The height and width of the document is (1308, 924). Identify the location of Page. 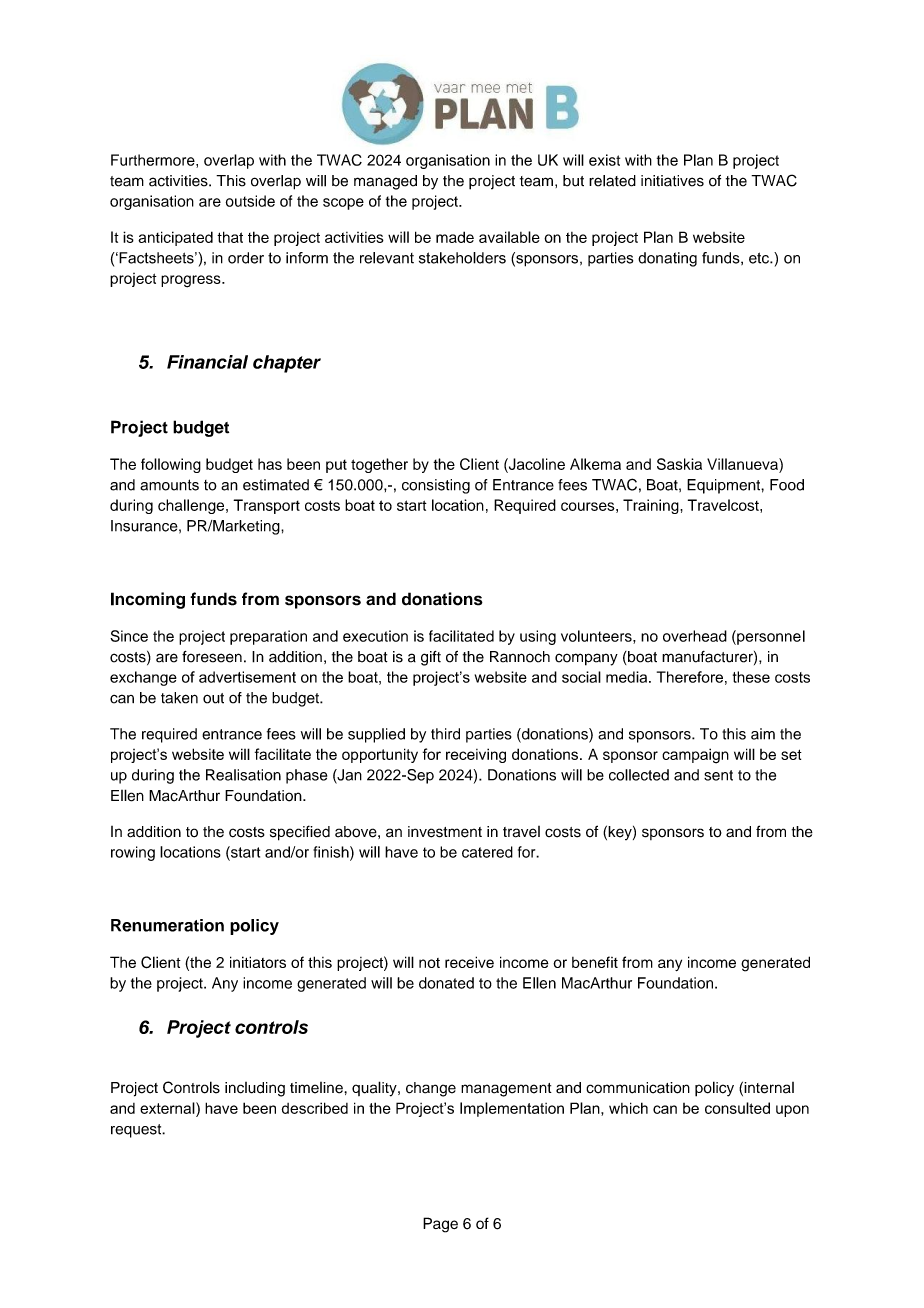
(440, 1225).
